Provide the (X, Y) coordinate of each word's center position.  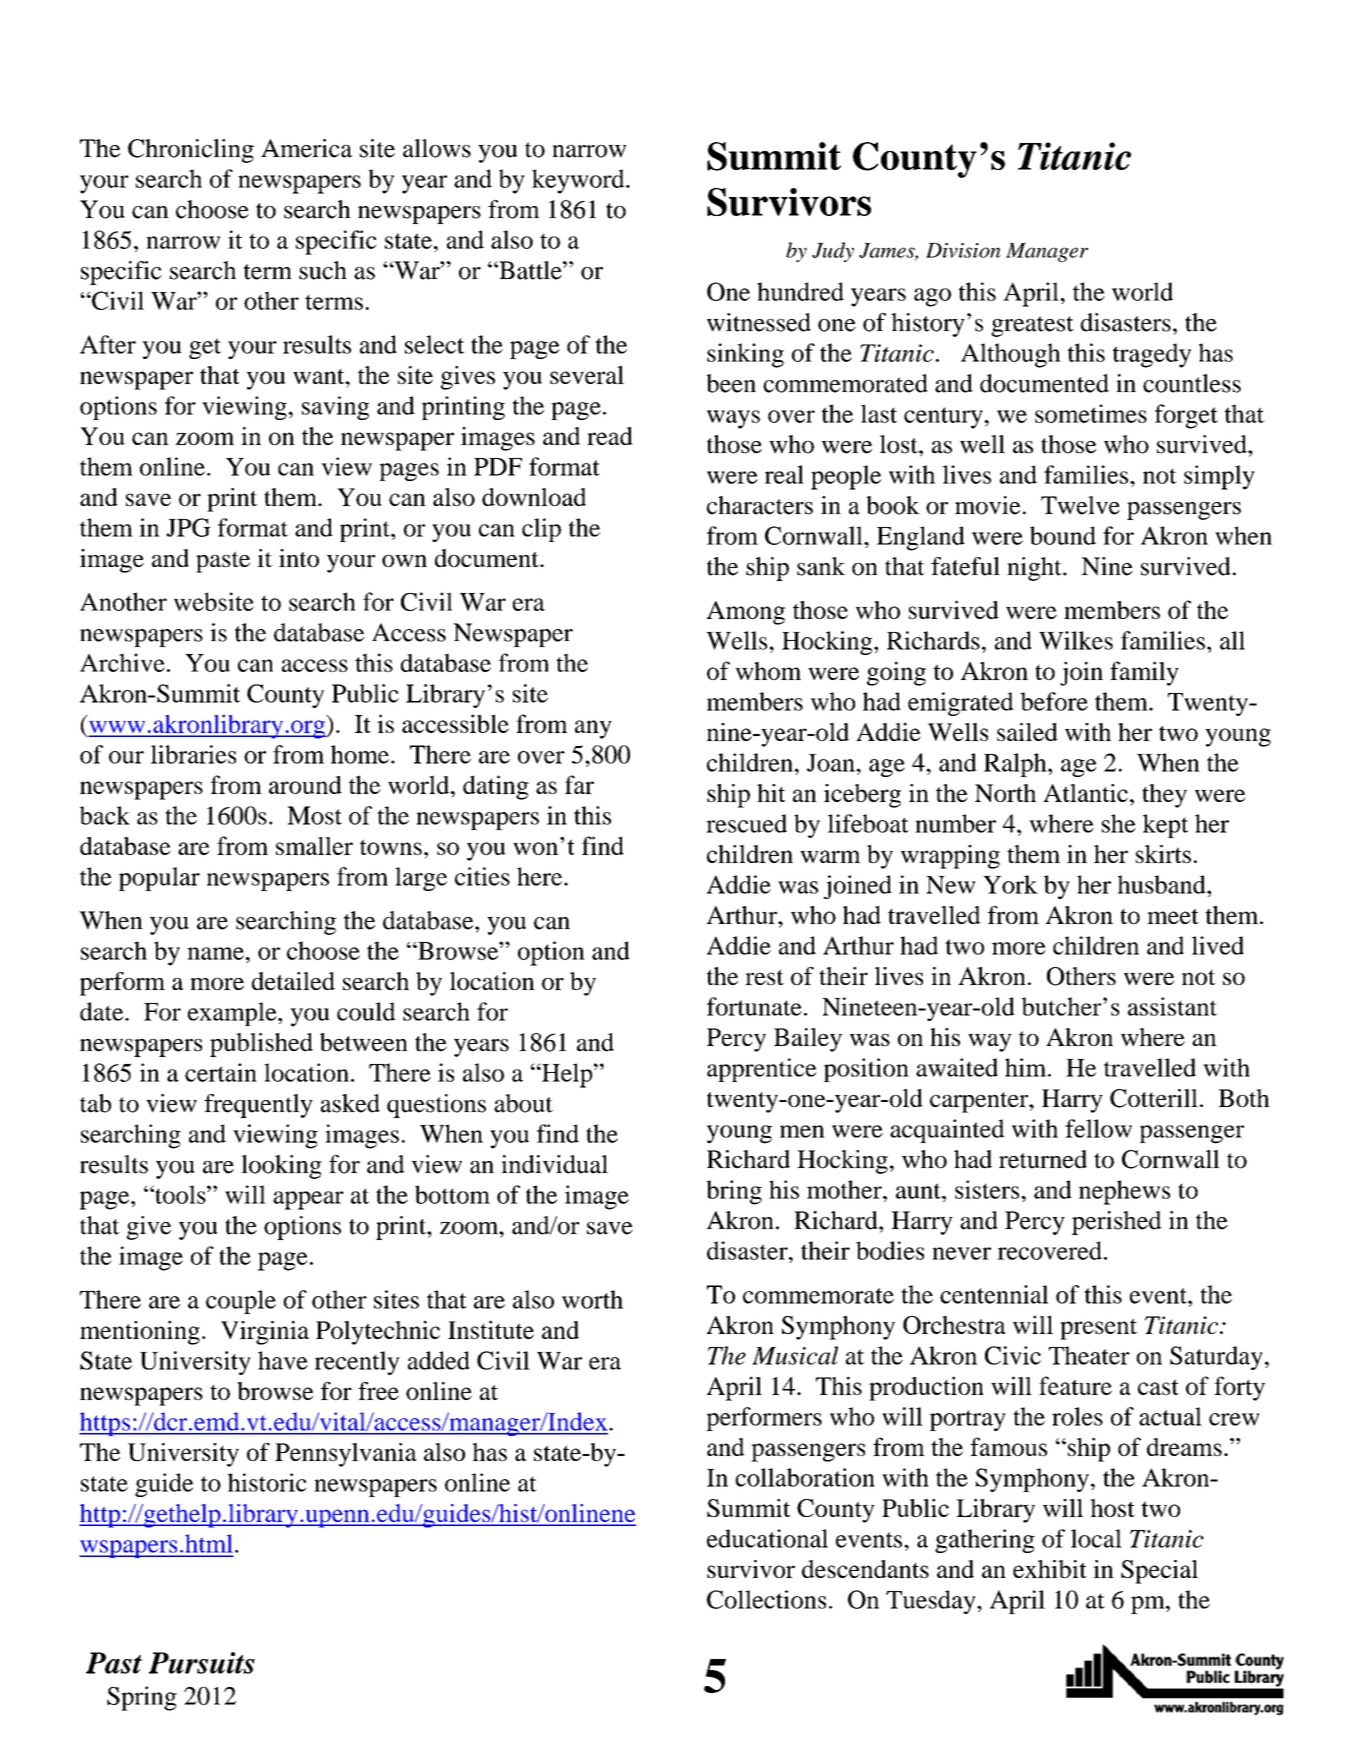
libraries (193, 754)
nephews (1124, 1192)
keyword (579, 181)
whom (768, 671)
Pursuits (202, 1663)
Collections (766, 1599)
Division (963, 250)
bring (734, 1192)
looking (281, 1167)
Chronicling (191, 151)
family (1144, 673)
